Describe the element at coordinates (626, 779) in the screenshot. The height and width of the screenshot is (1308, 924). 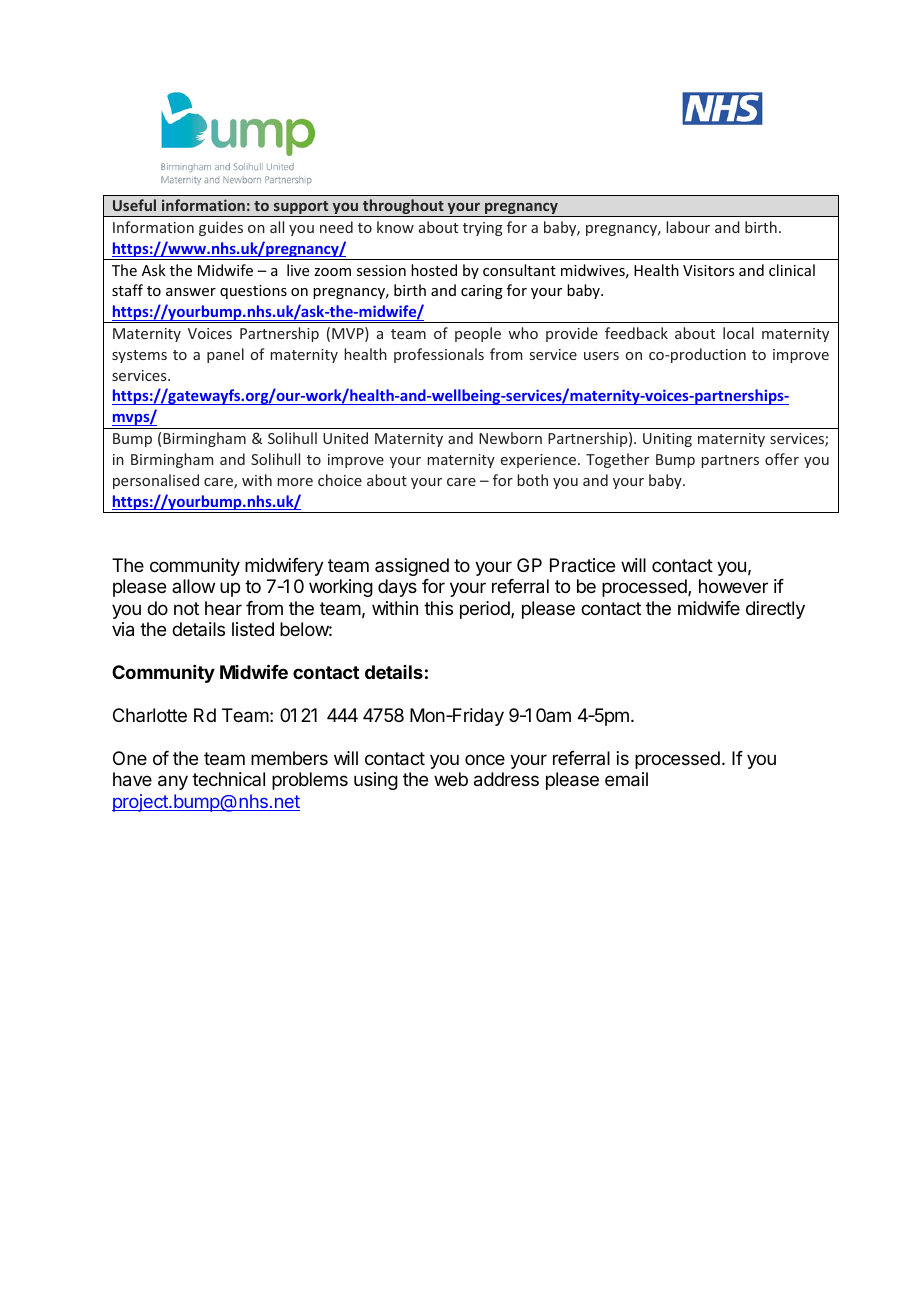
I see `email` at that location.
